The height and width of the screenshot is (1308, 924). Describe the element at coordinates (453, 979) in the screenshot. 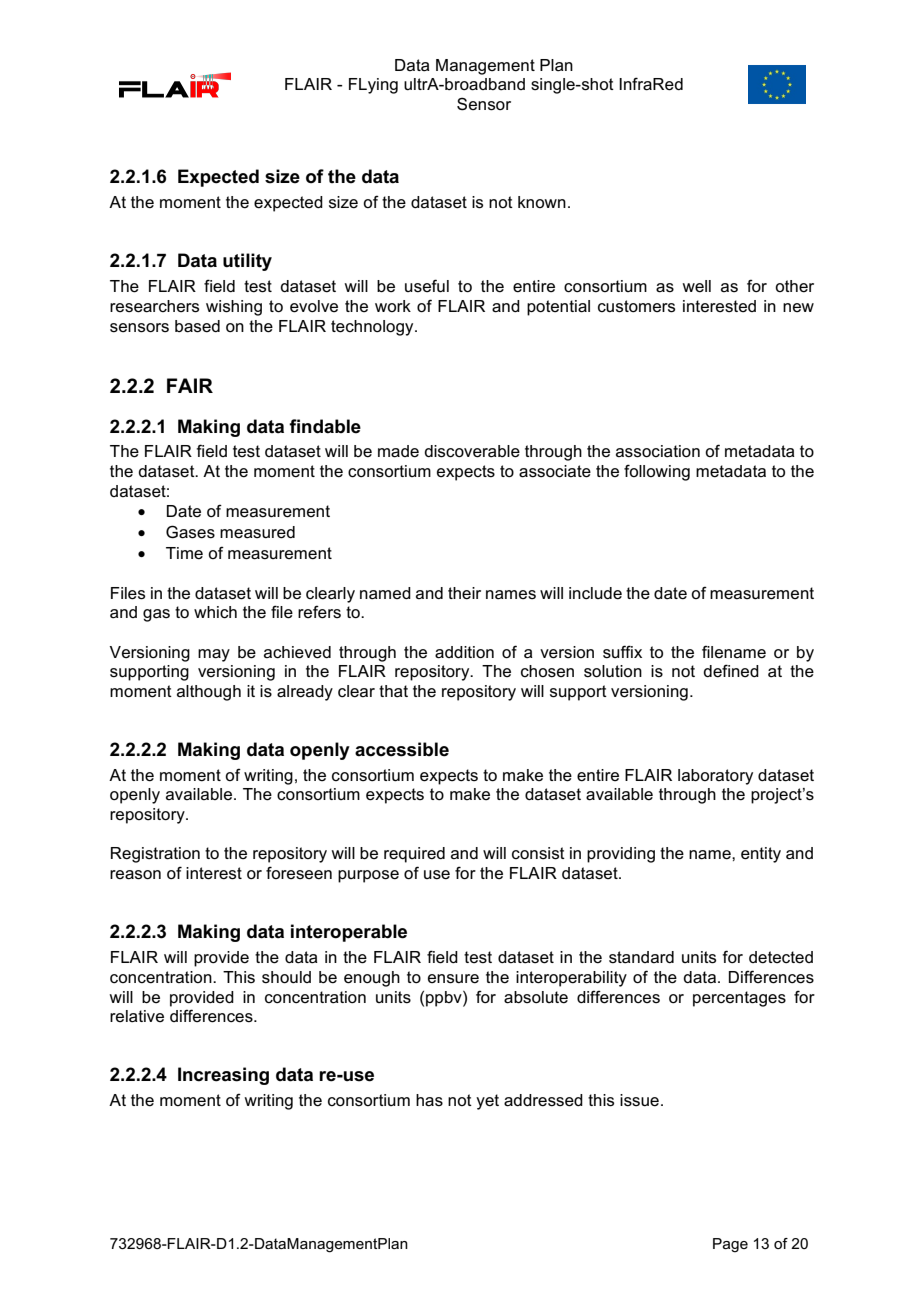

I see `ensure` at that location.
